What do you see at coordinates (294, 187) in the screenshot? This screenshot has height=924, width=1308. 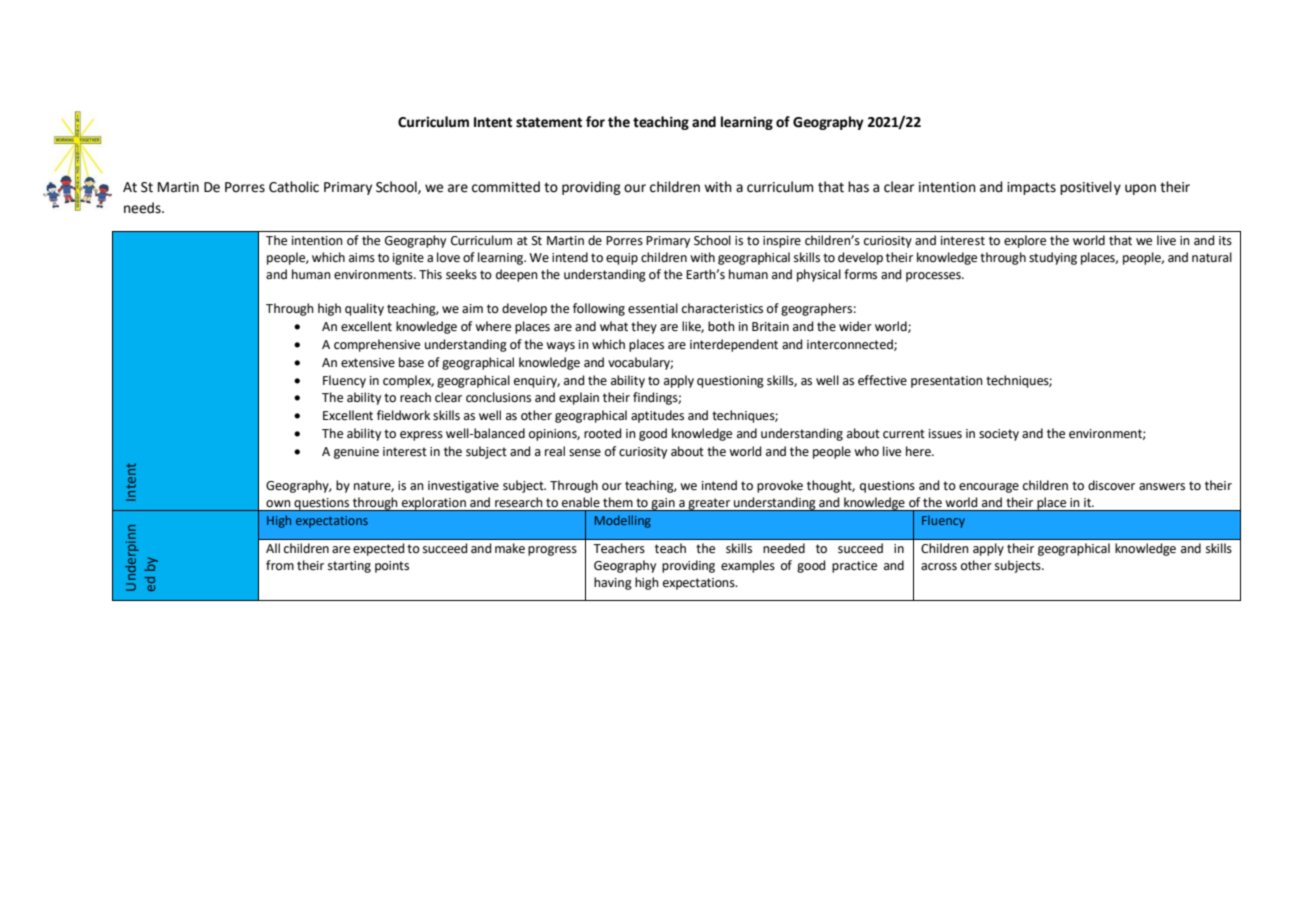 I see `Catholic` at bounding box center [294, 187].
